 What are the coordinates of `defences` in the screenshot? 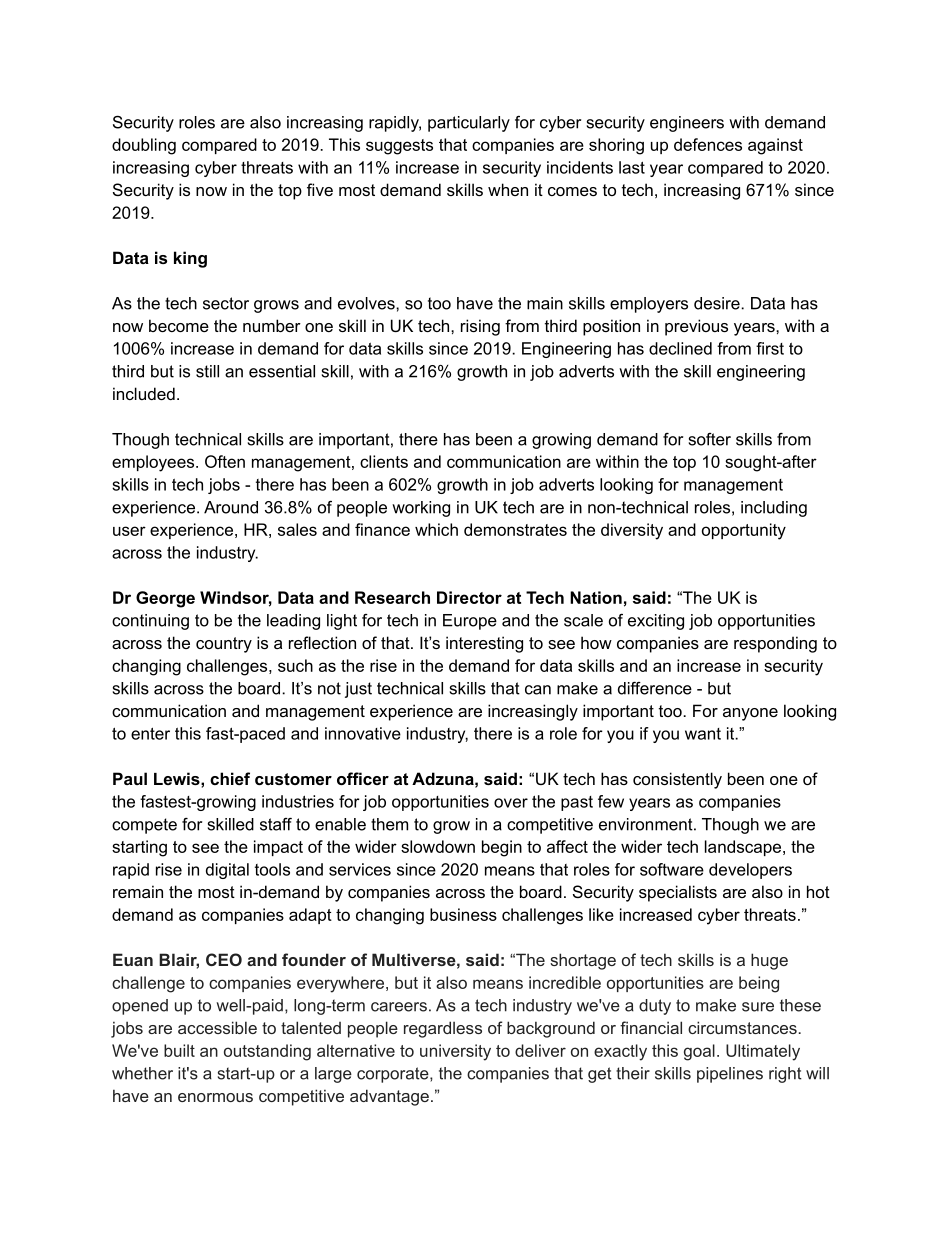 It's located at (708, 144).
